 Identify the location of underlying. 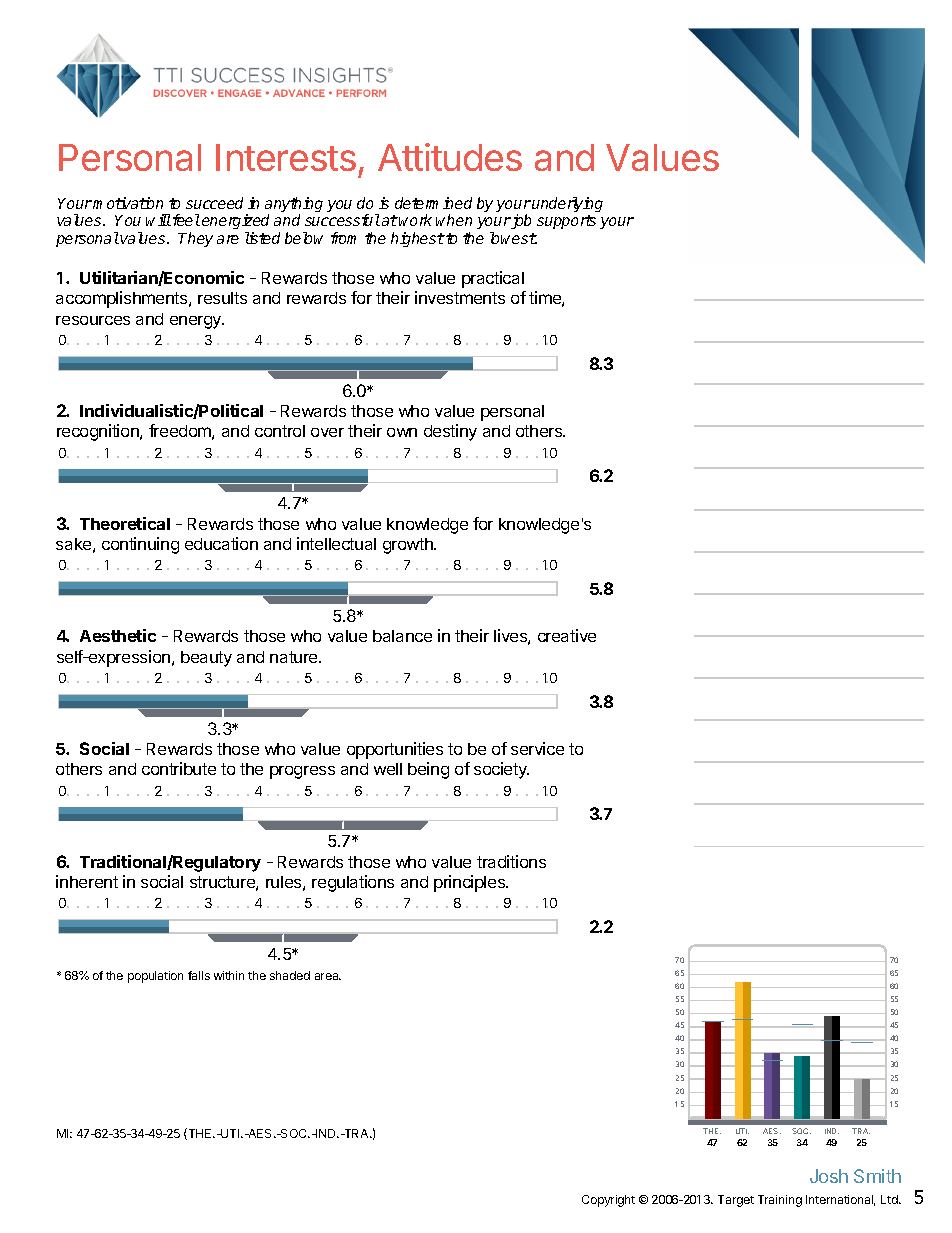
(567, 206).
